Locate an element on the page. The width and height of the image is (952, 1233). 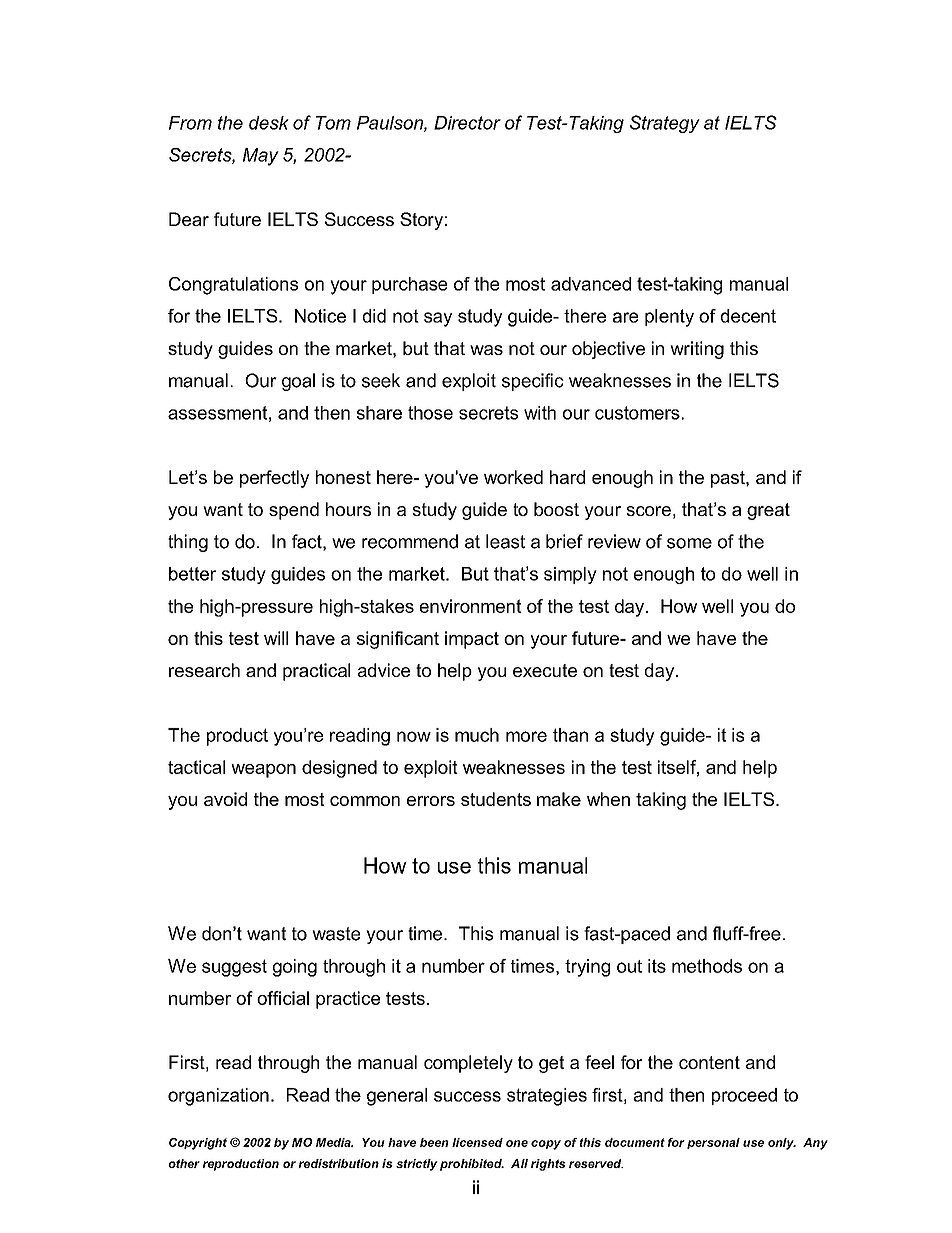
Strategy is located at coordinates (665, 124).
